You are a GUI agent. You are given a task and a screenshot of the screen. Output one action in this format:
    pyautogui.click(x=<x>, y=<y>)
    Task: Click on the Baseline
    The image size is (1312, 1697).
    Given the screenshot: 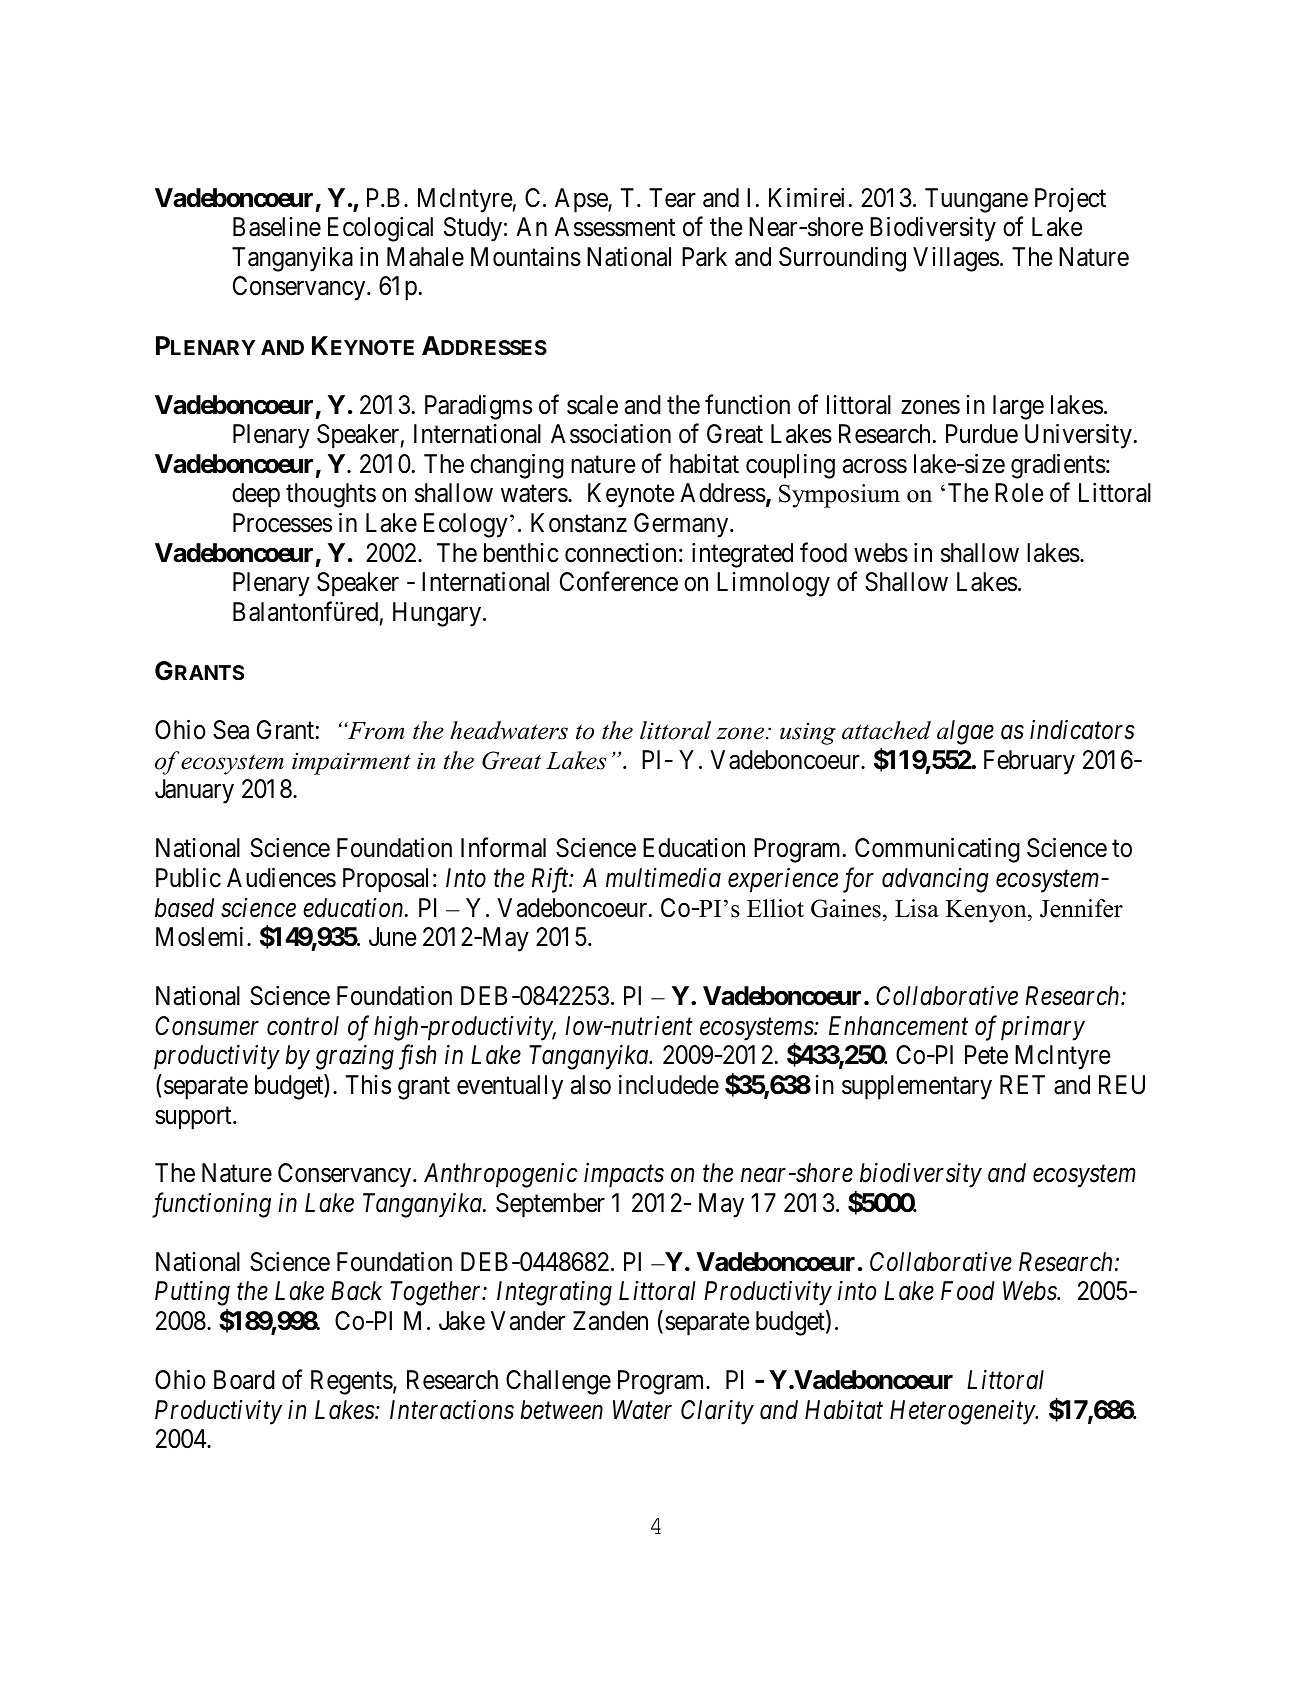 What is the action you would take?
    pyautogui.click(x=277, y=227)
